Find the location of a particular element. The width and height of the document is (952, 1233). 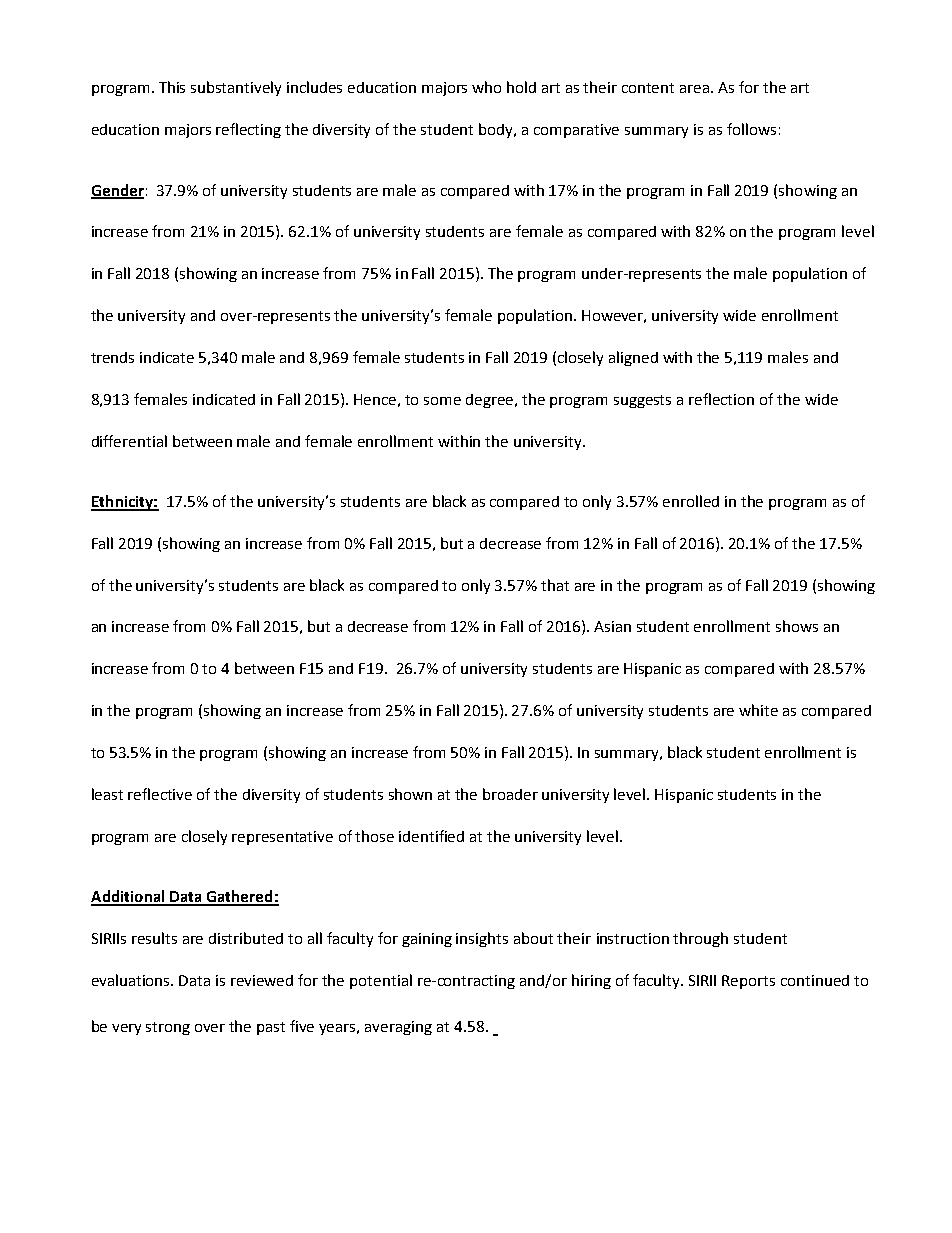

some is located at coordinates (442, 401).
